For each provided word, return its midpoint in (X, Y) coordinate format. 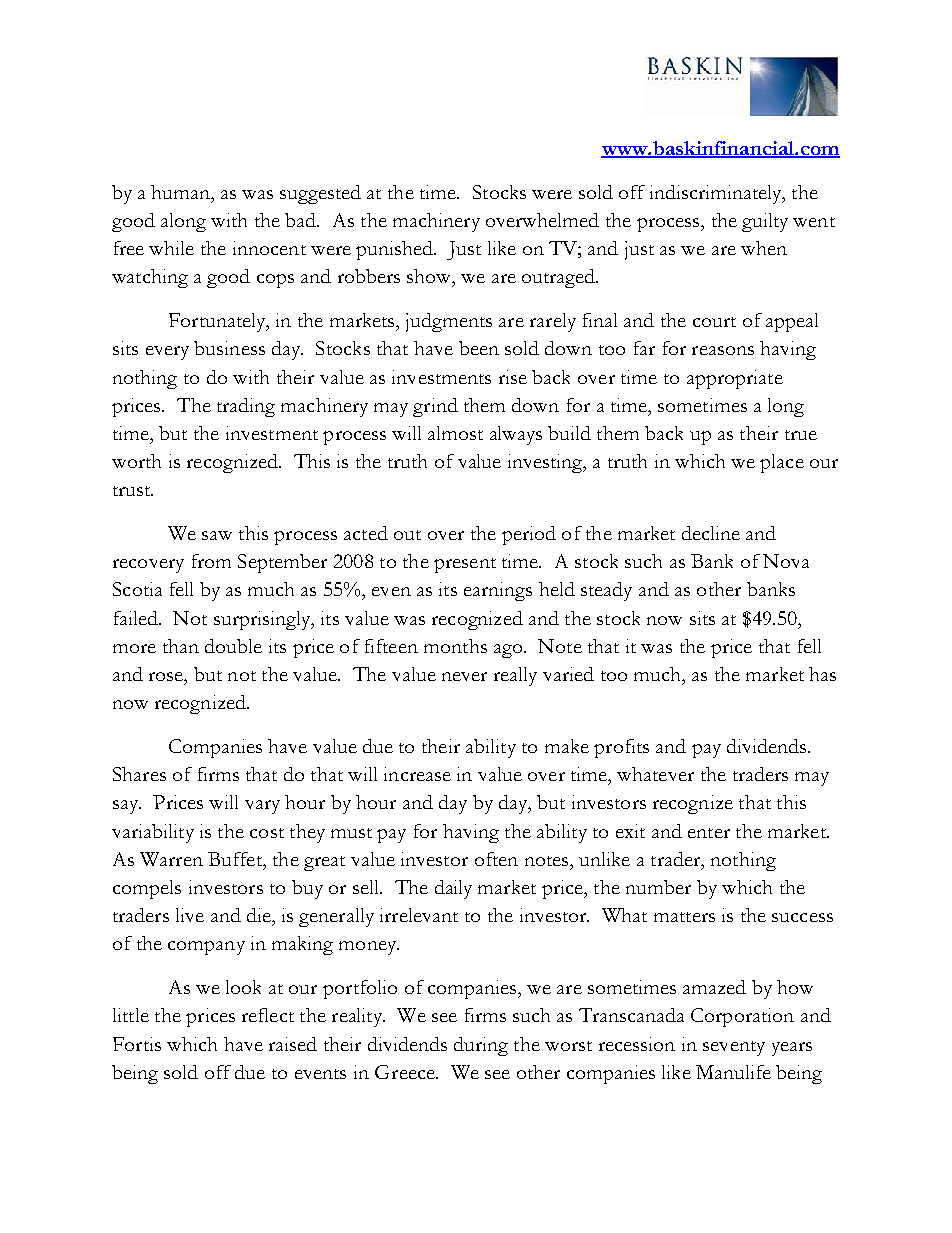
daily (453, 889)
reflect (268, 1015)
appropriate (735, 379)
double (233, 646)
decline (711, 533)
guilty (765, 222)
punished (396, 250)
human (182, 192)
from (211, 561)
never (464, 676)
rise (513, 377)
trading (246, 407)
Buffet (236, 859)
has (822, 674)
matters (684, 917)
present (465, 565)
